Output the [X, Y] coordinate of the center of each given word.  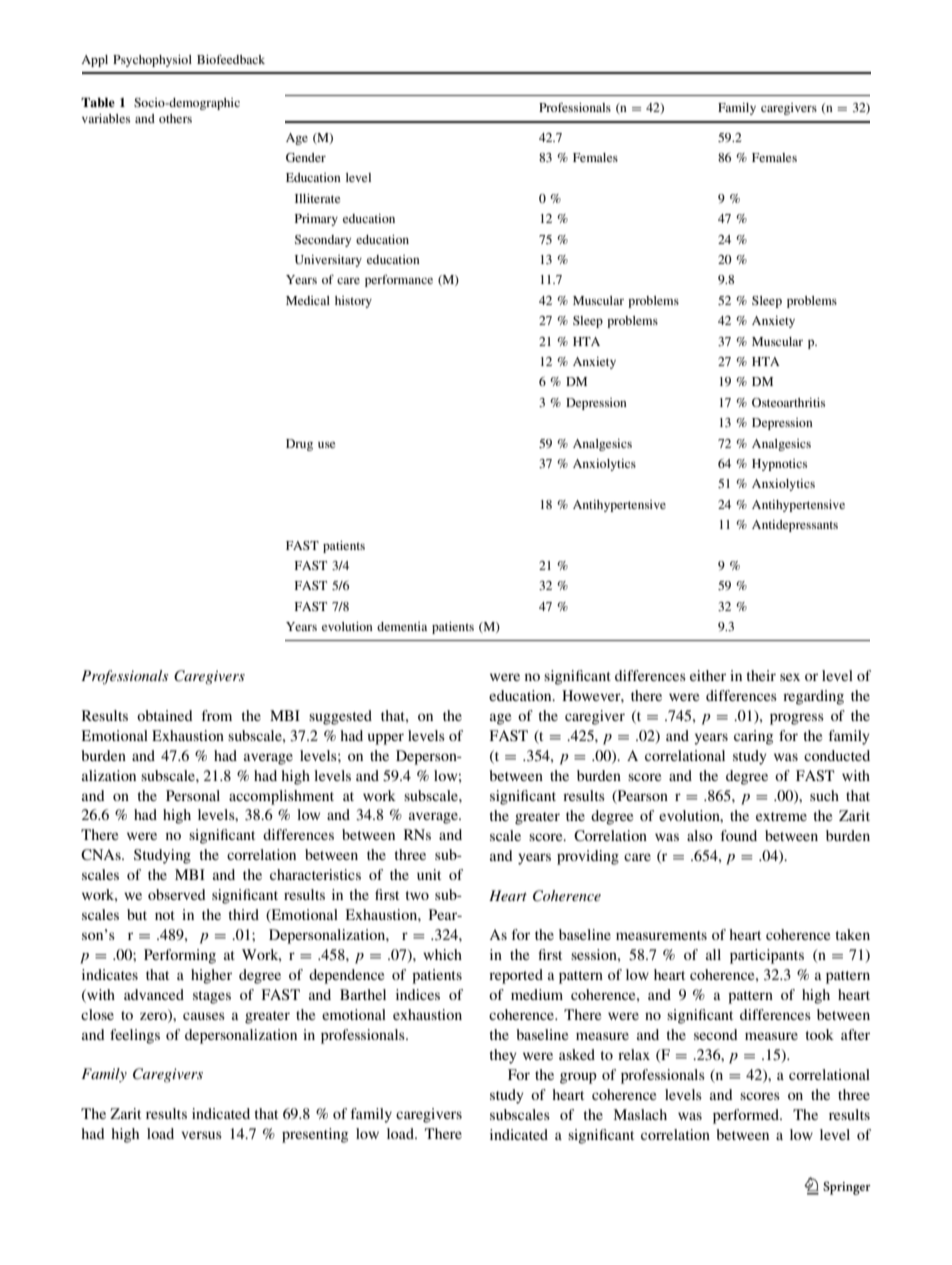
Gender [306, 157]
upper [386, 739]
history [353, 302]
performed [747, 1116]
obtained [165, 715]
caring [753, 737]
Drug [299, 445]
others [175, 118]
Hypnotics [779, 465]
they [503, 1056]
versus [201, 1135]
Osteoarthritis [788, 402]
